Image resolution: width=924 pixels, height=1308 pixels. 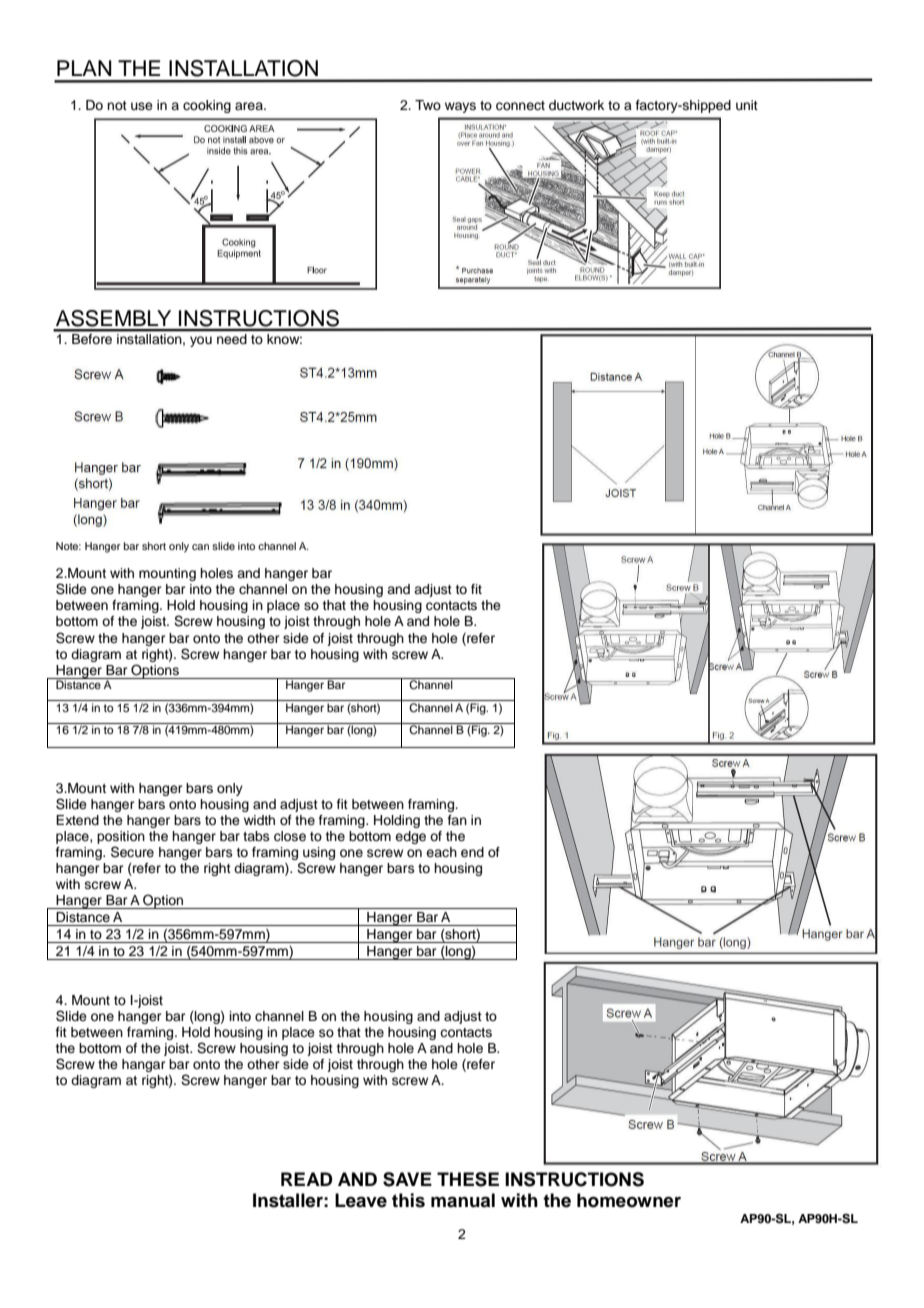 I want to click on use, so click(x=142, y=106).
